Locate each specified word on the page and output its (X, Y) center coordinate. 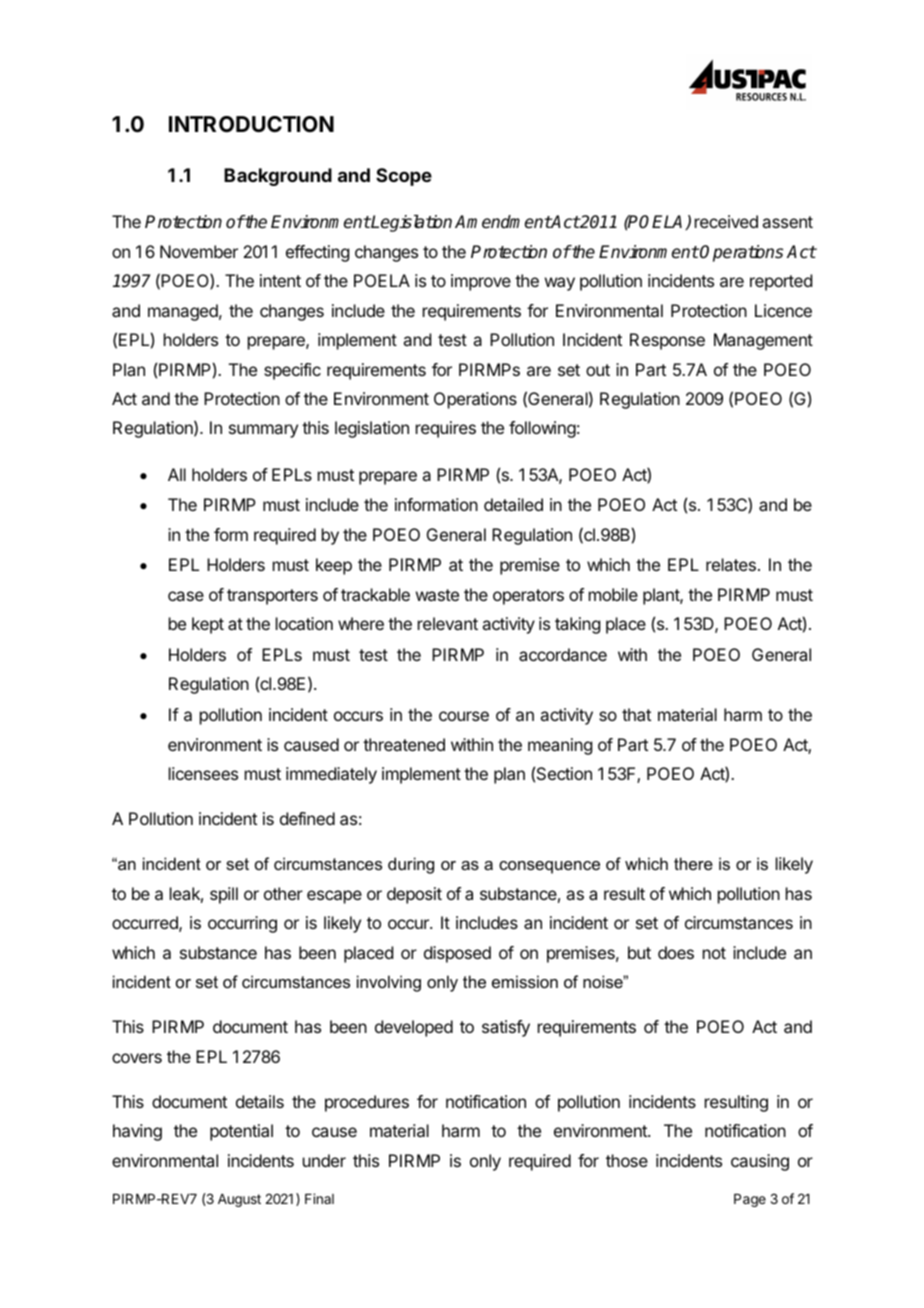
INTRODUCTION (251, 124)
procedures (367, 1103)
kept (208, 625)
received (726, 221)
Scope (404, 177)
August (239, 1200)
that (636, 714)
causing (760, 1162)
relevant (448, 623)
